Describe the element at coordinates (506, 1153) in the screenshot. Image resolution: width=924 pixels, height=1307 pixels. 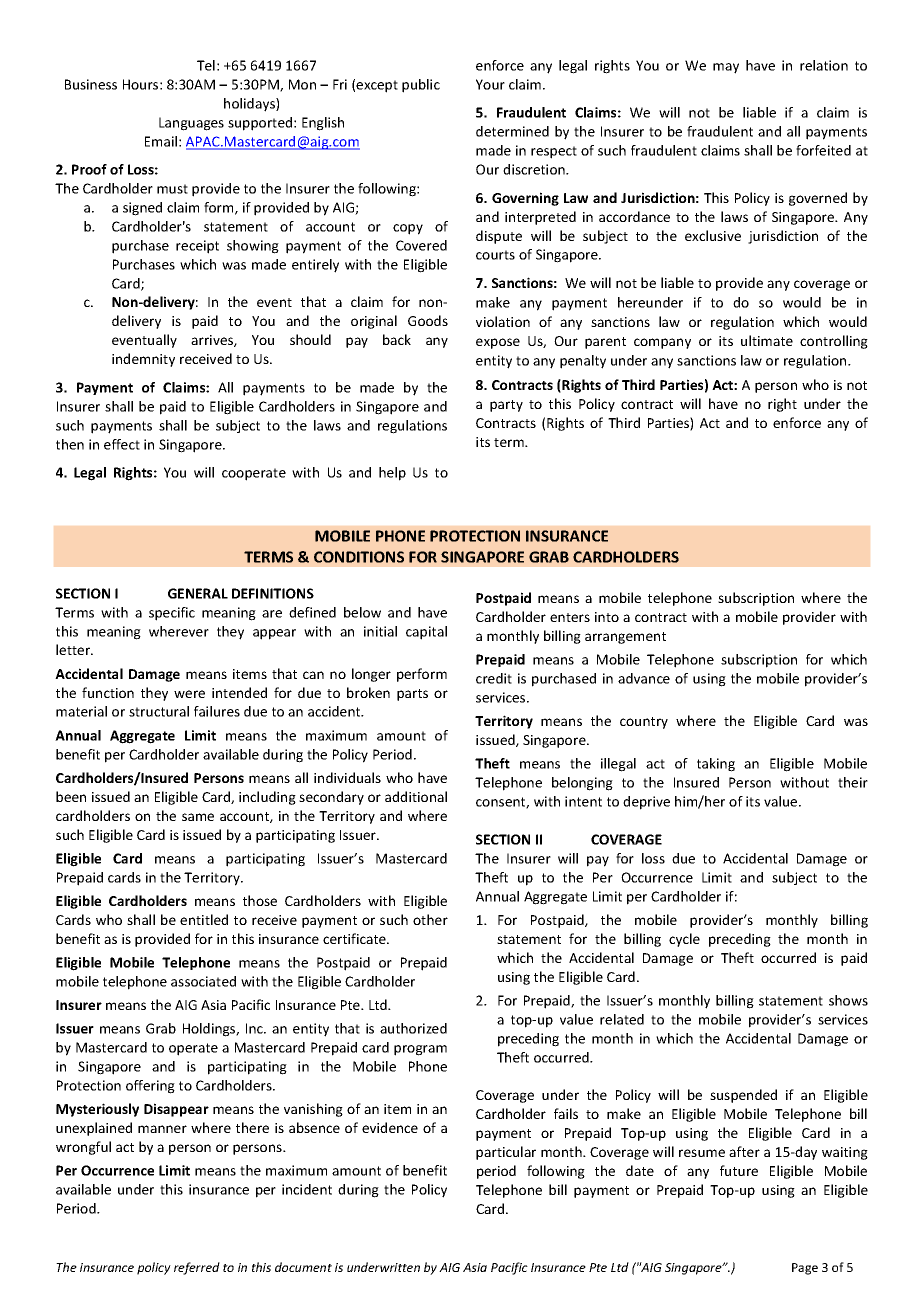
I see `particular` at that location.
